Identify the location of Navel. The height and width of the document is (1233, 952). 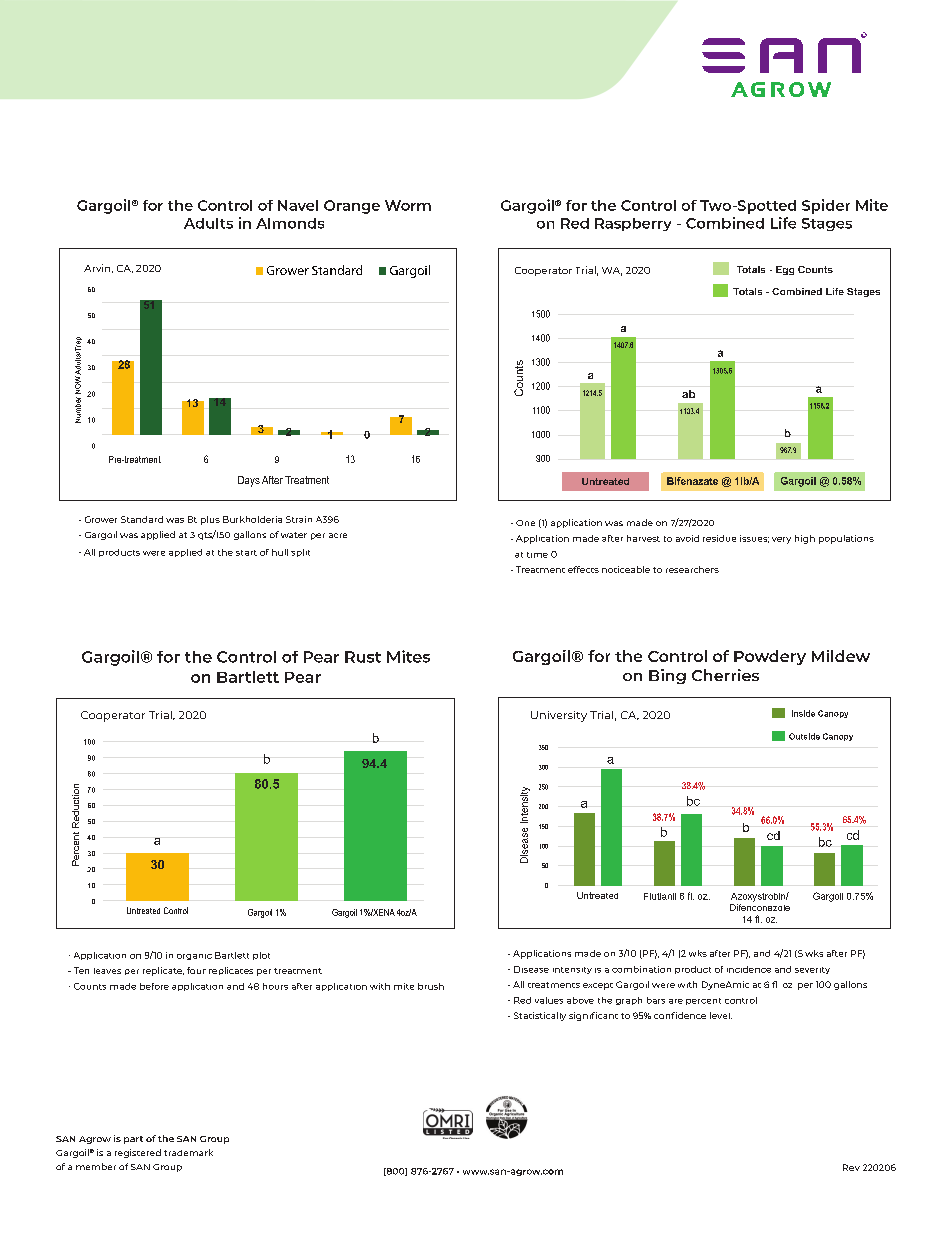
(298, 205).
